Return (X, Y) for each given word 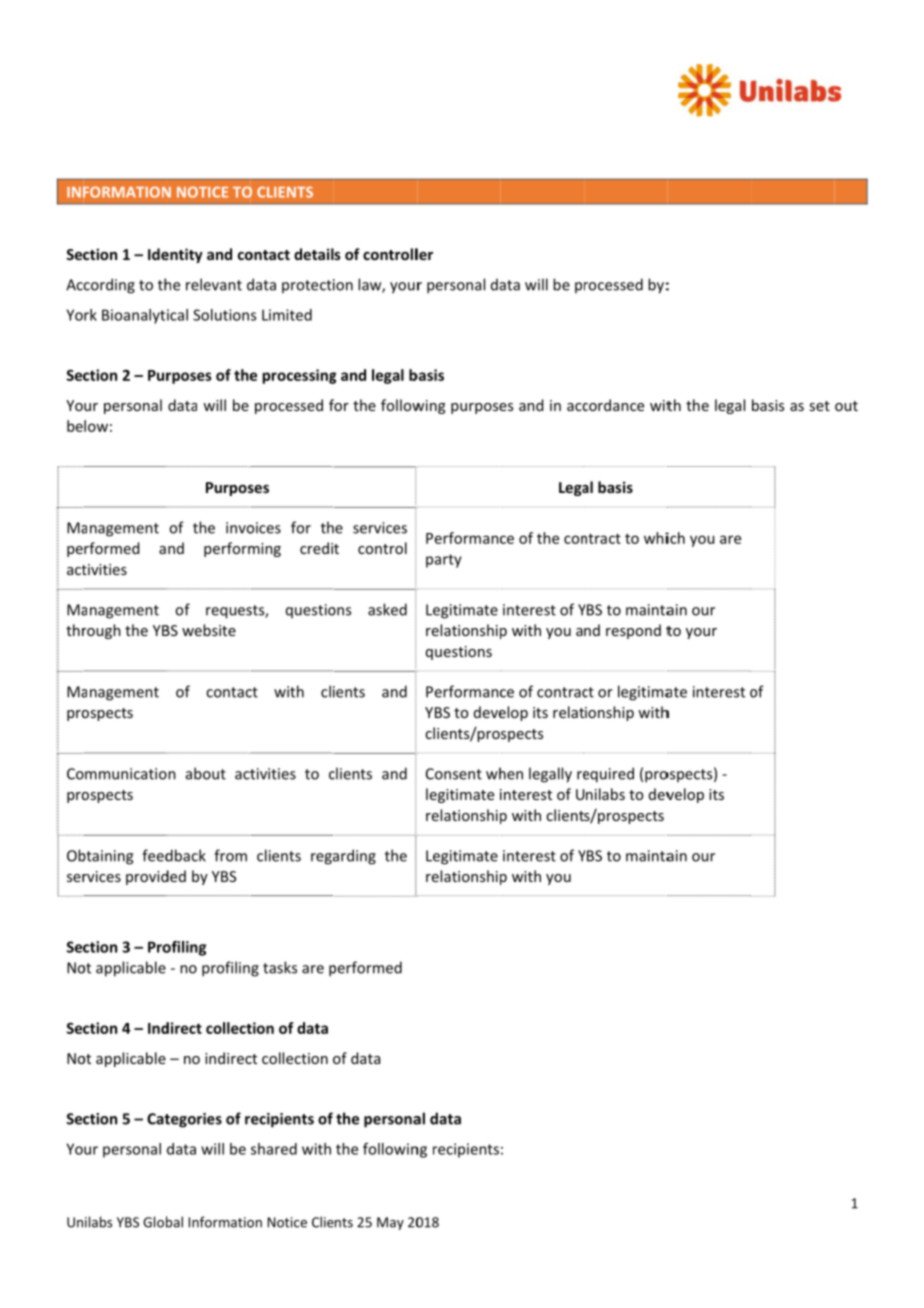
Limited (287, 315)
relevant (214, 284)
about (206, 773)
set (819, 406)
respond (633, 631)
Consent (454, 774)
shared (274, 1149)
